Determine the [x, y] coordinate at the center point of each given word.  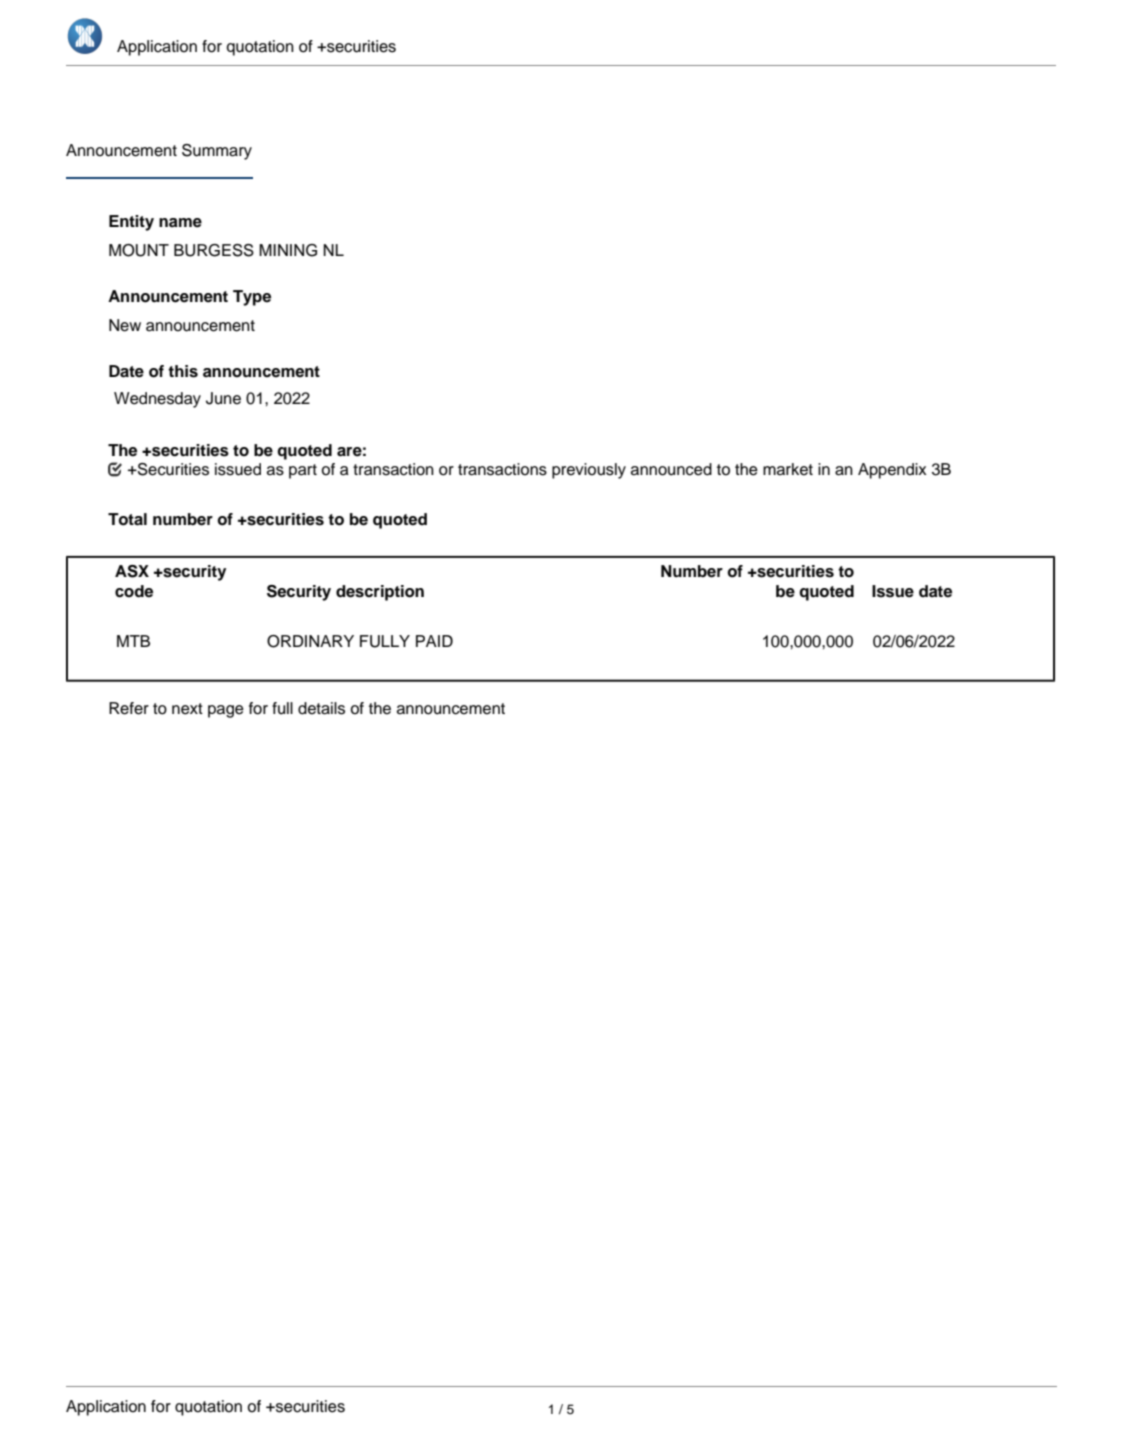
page [226, 711]
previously [589, 471]
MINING [288, 250]
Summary [217, 152]
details [321, 708]
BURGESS [214, 250]
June [223, 398]
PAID [434, 641]
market [788, 469]
